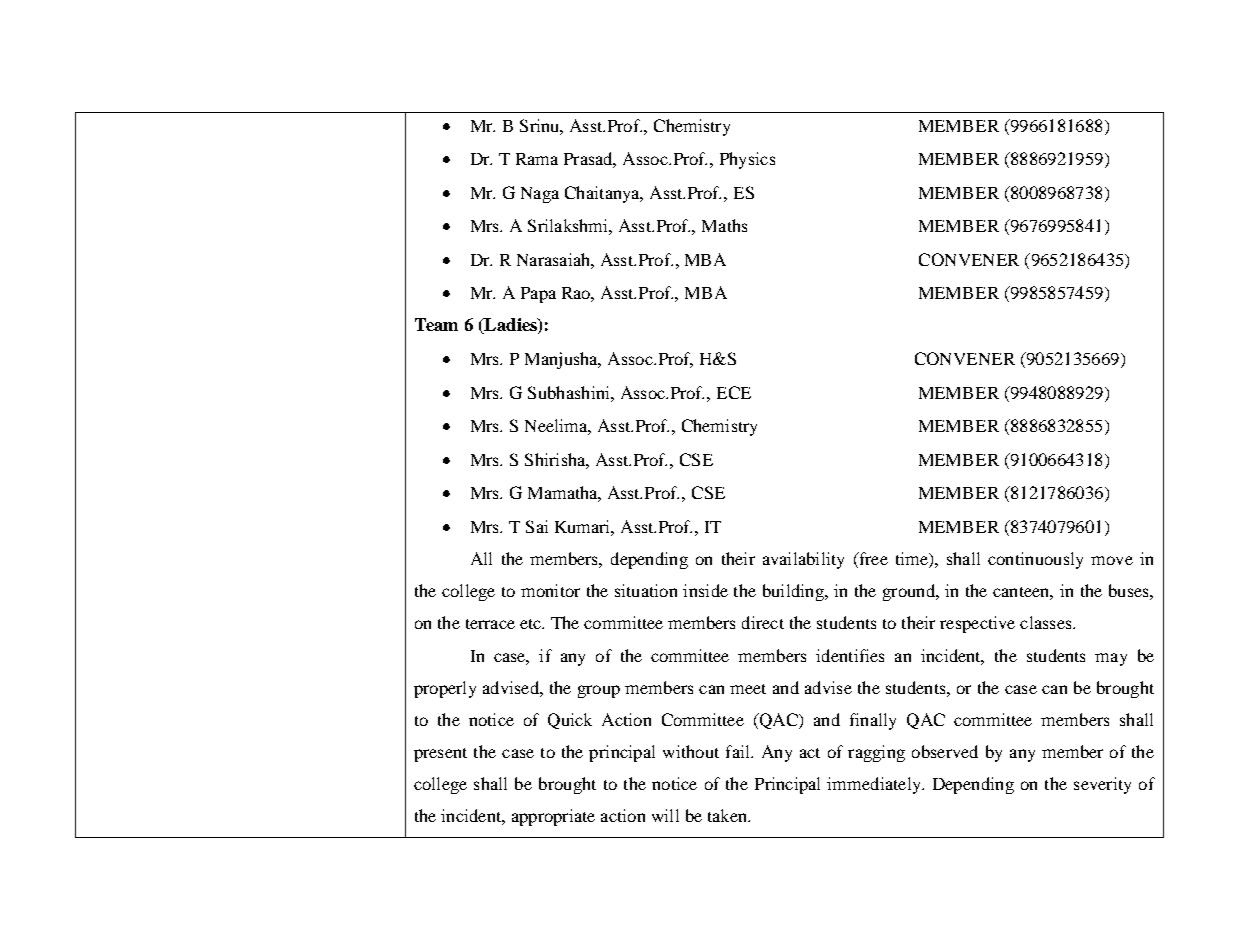 This screenshot has height=952, width=1233. I want to click on Naga, so click(540, 195).
